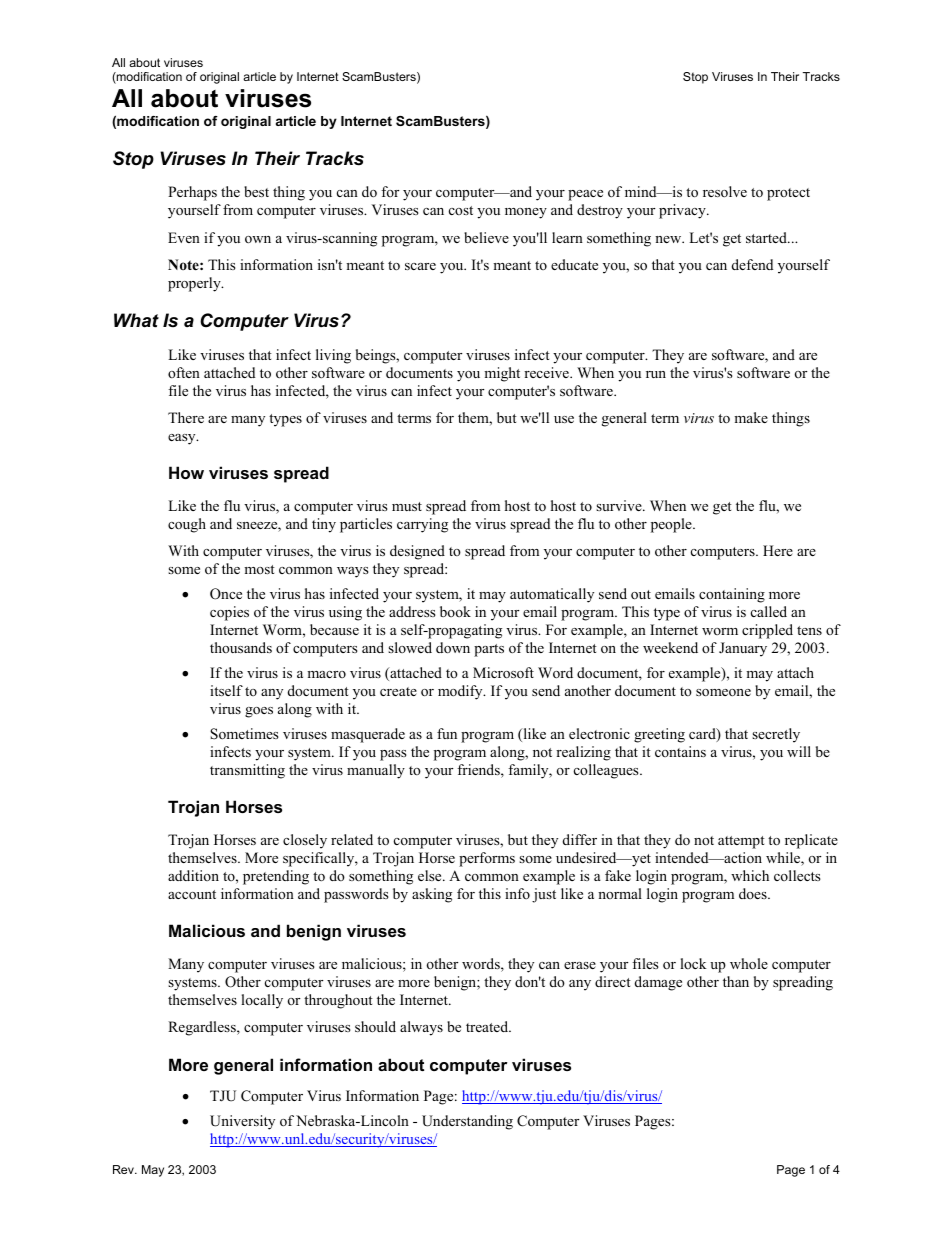  What do you see at coordinates (242, 1122) in the screenshot?
I see `University` at bounding box center [242, 1122].
